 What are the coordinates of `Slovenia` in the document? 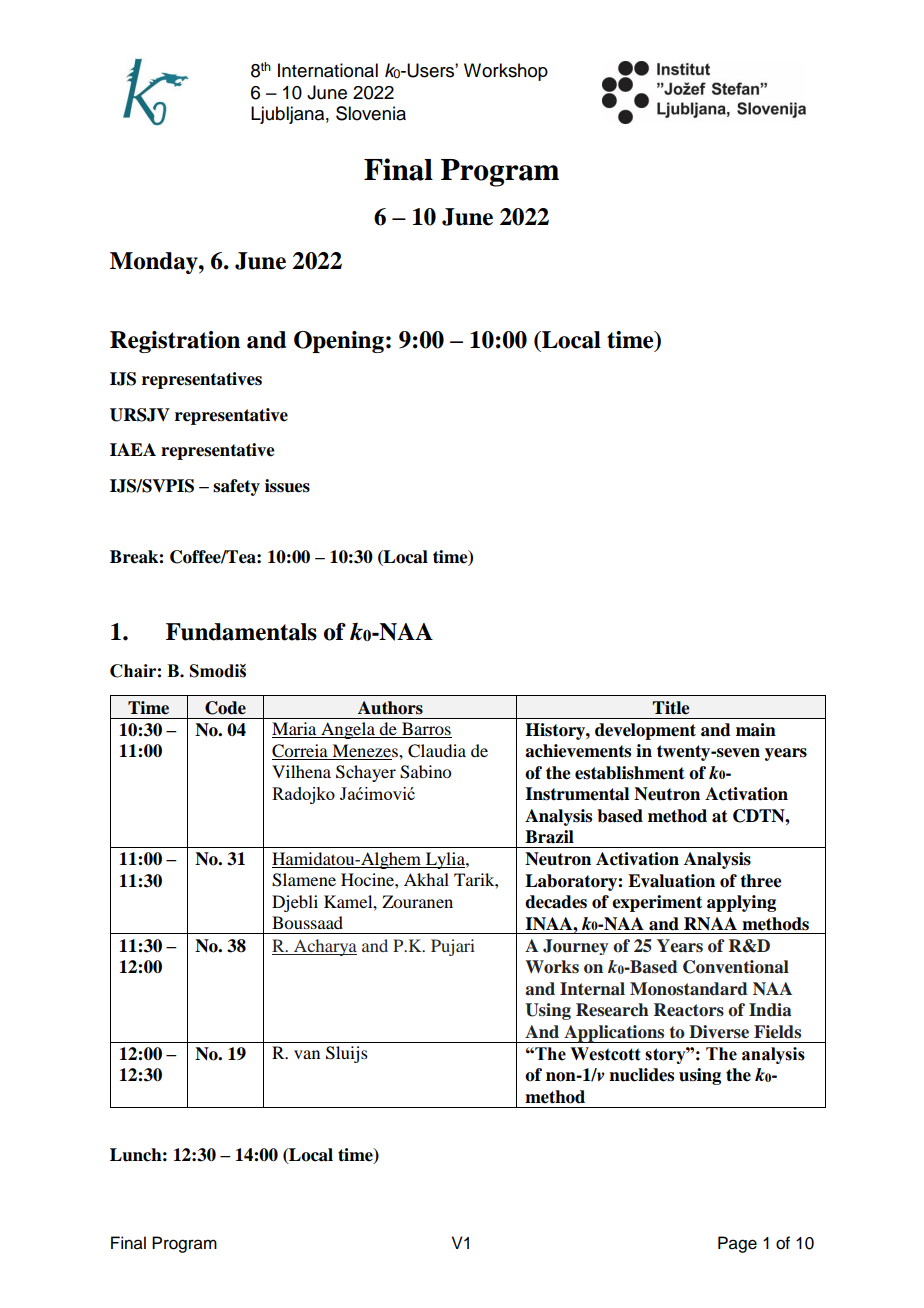 It's located at (371, 113).
